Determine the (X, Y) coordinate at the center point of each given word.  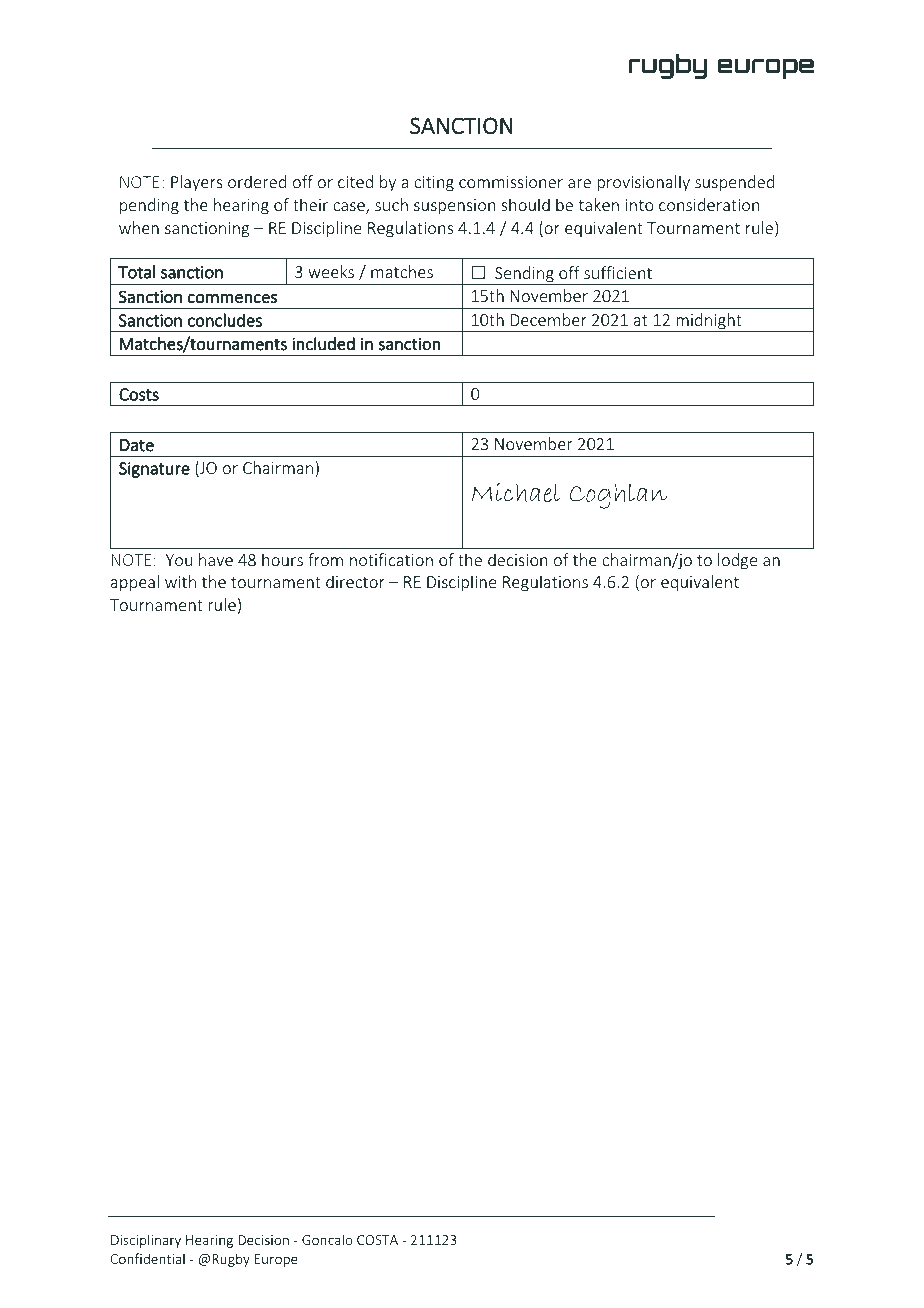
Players (197, 183)
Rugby (231, 1260)
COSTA (377, 1240)
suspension (455, 207)
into (640, 205)
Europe (276, 1260)
